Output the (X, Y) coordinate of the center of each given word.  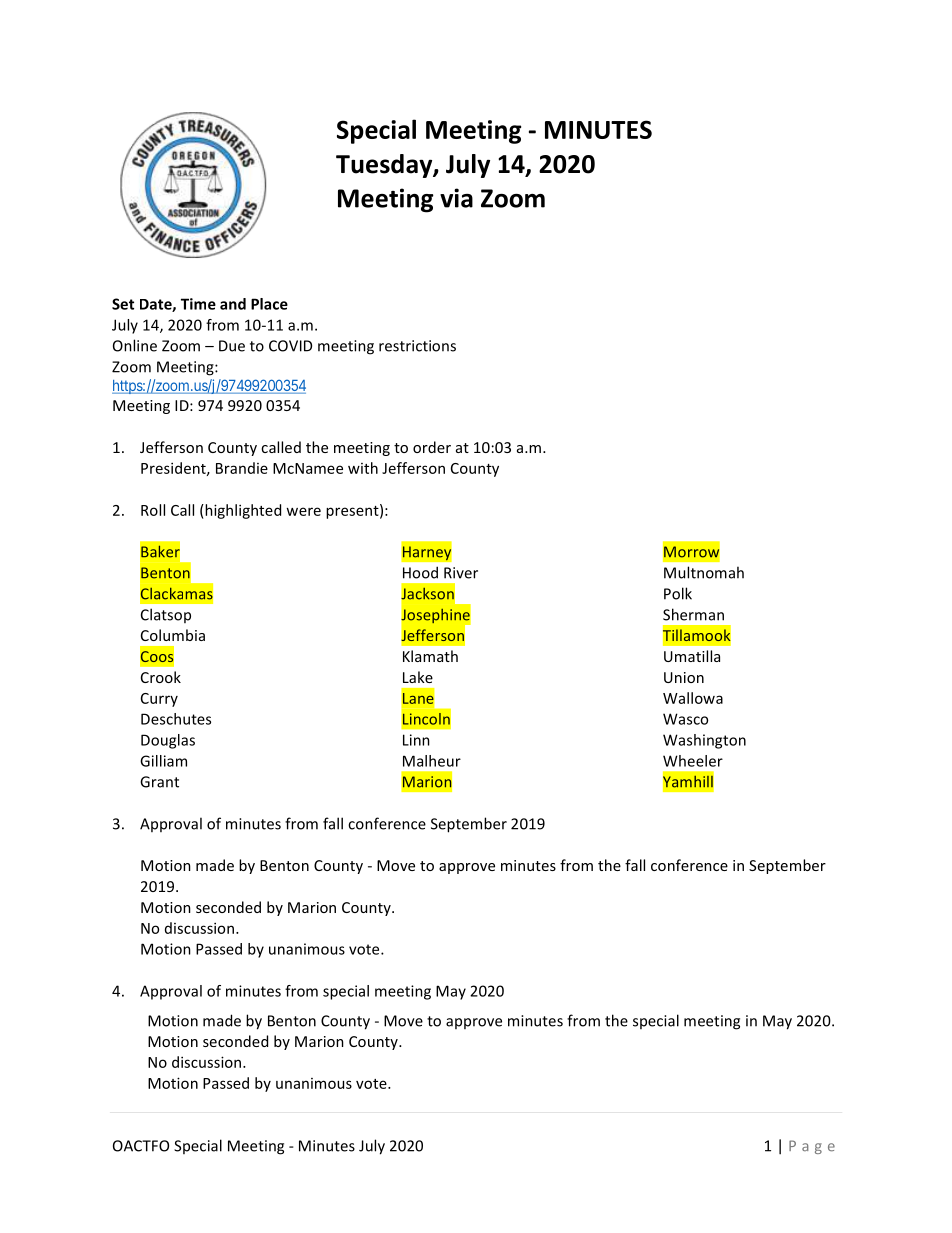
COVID (290, 346)
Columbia (173, 635)
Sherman (693, 614)
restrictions (417, 346)
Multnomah (704, 572)
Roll (153, 510)
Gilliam (163, 761)
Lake (418, 677)
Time (198, 304)
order (432, 447)
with (363, 468)
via (456, 198)
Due (232, 346)
